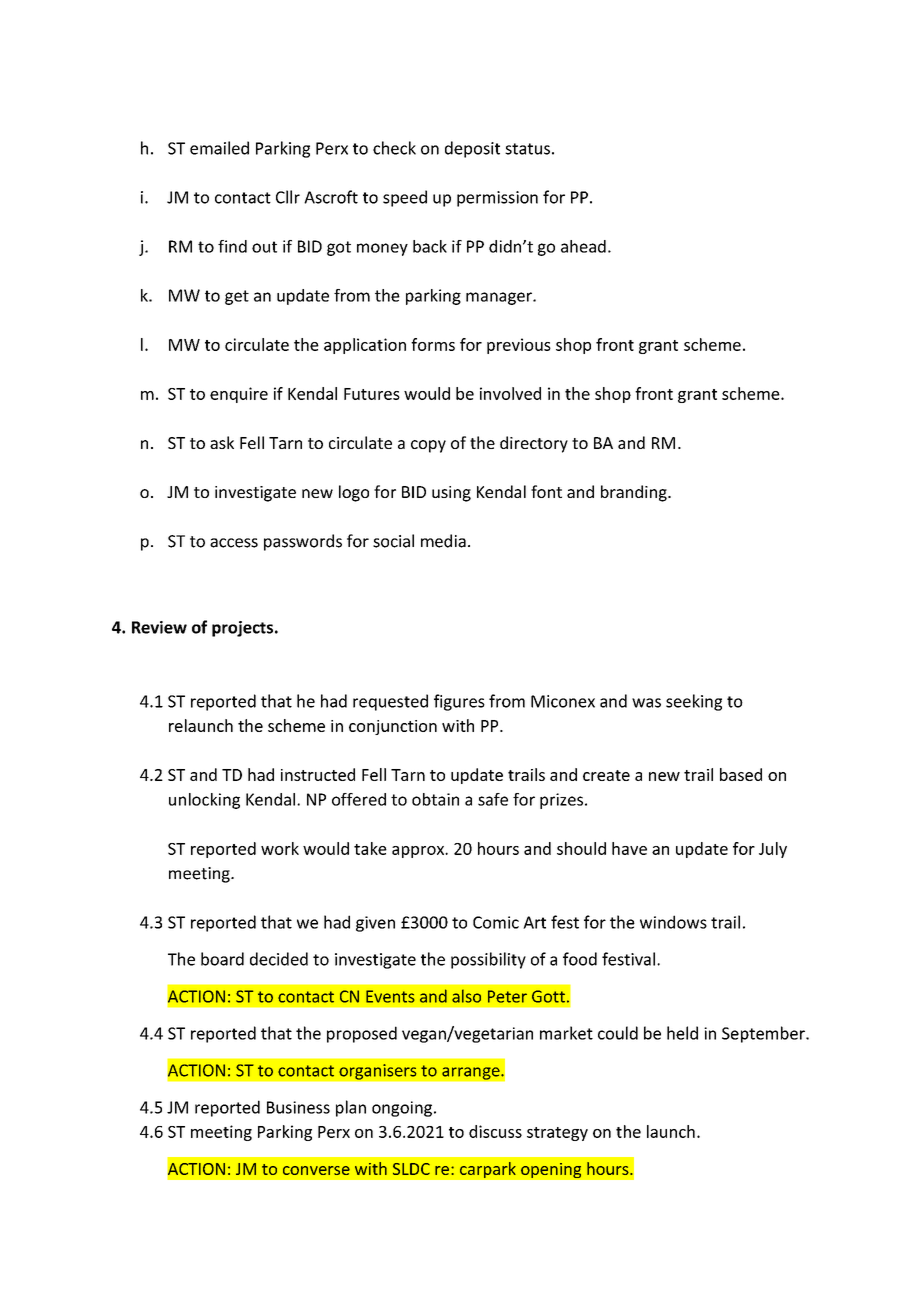  Describe the element at coordinates (493, 799) in the screenshot. I see `safe` at that location.
